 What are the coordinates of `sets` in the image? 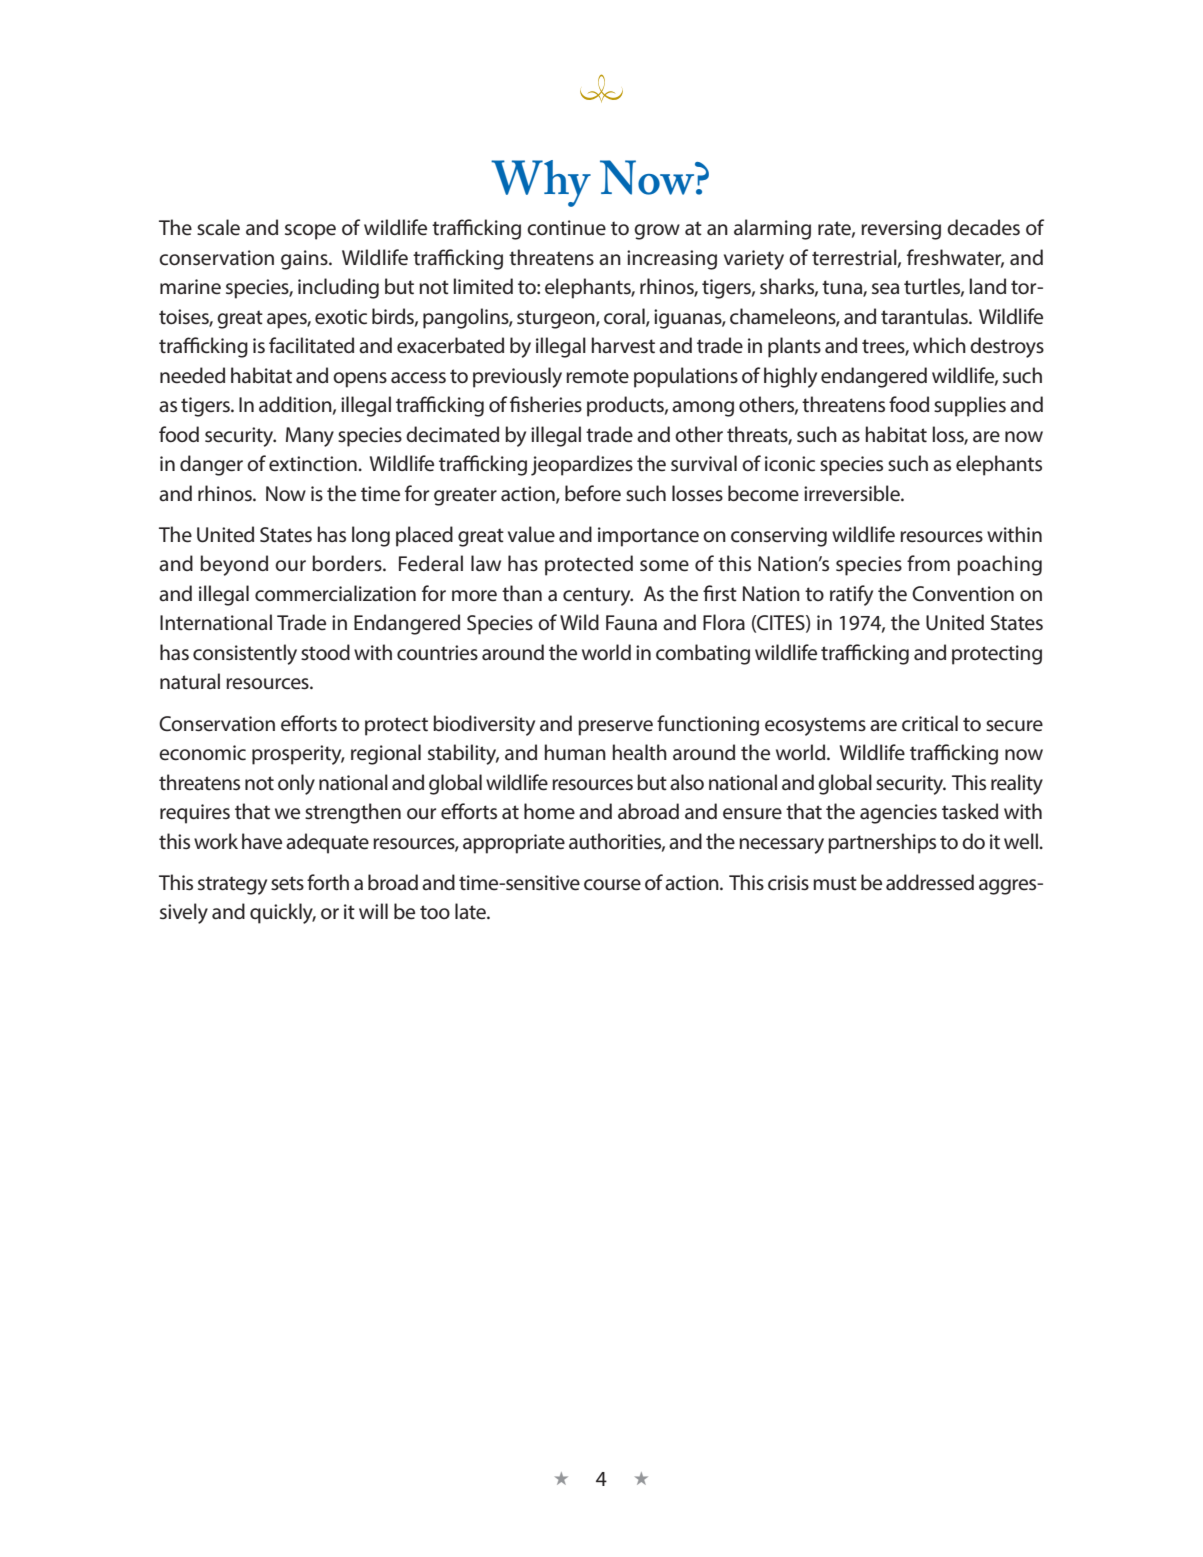 It's located at (287, 883).
